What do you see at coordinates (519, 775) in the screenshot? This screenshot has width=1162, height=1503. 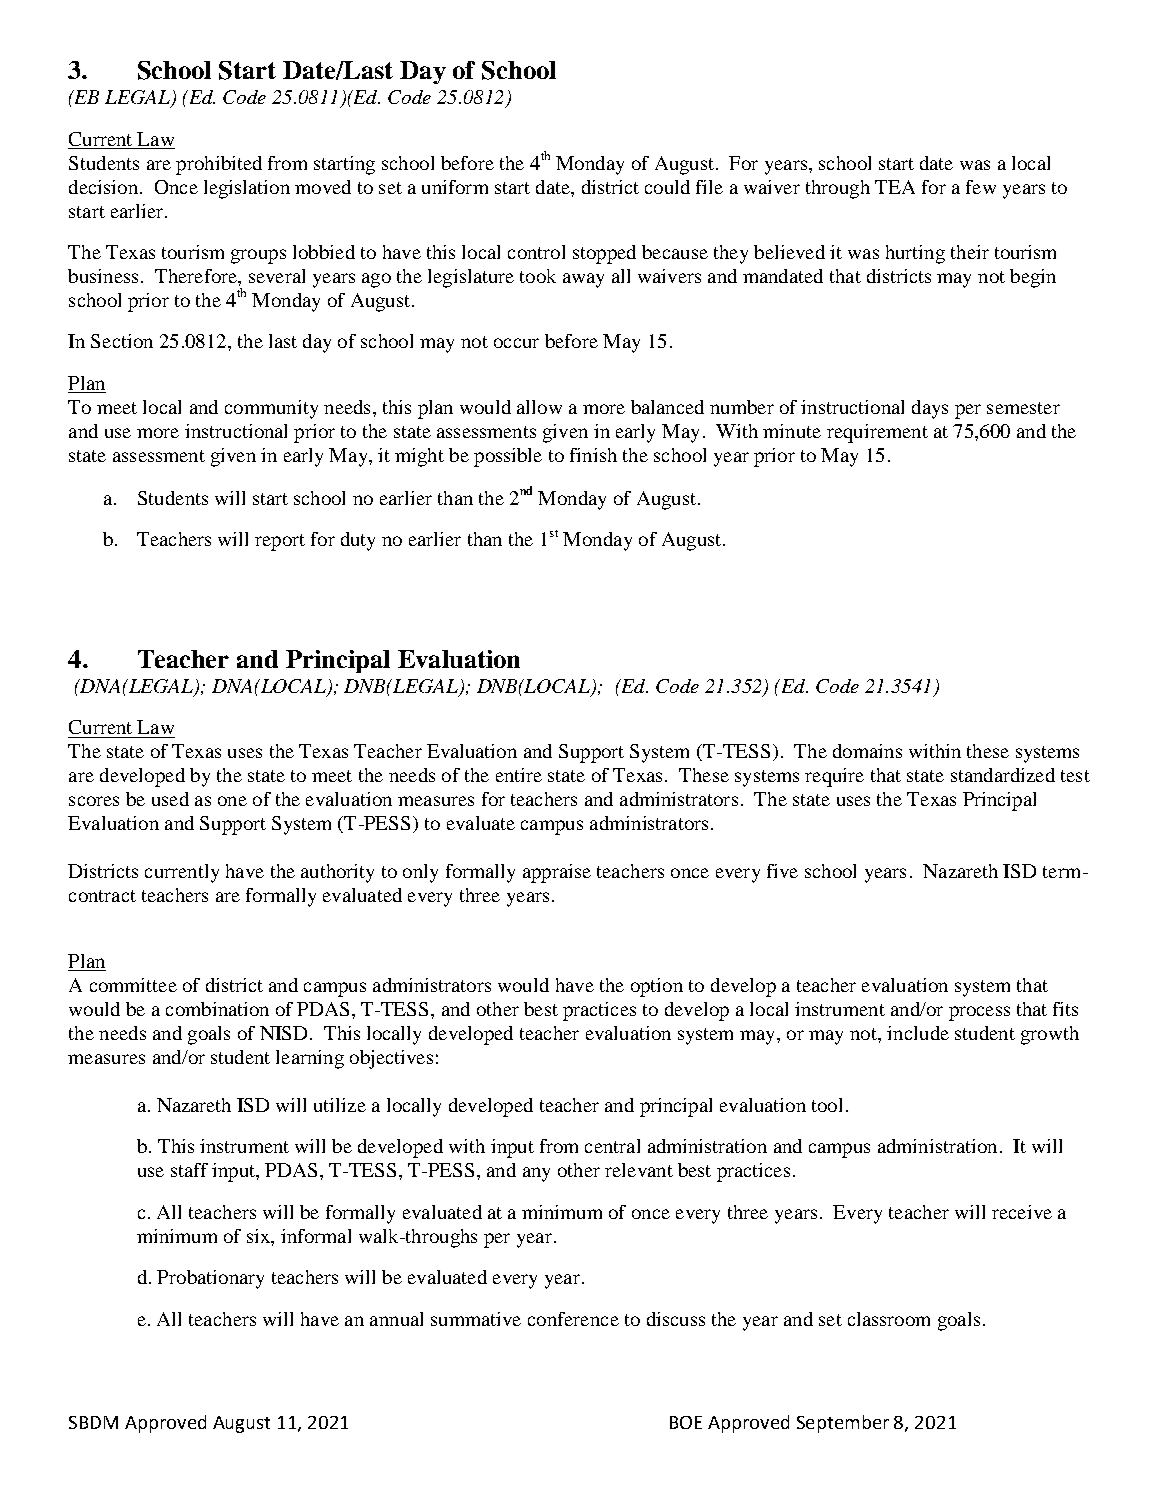 I see `entire` at bounding box center [519, 775].
